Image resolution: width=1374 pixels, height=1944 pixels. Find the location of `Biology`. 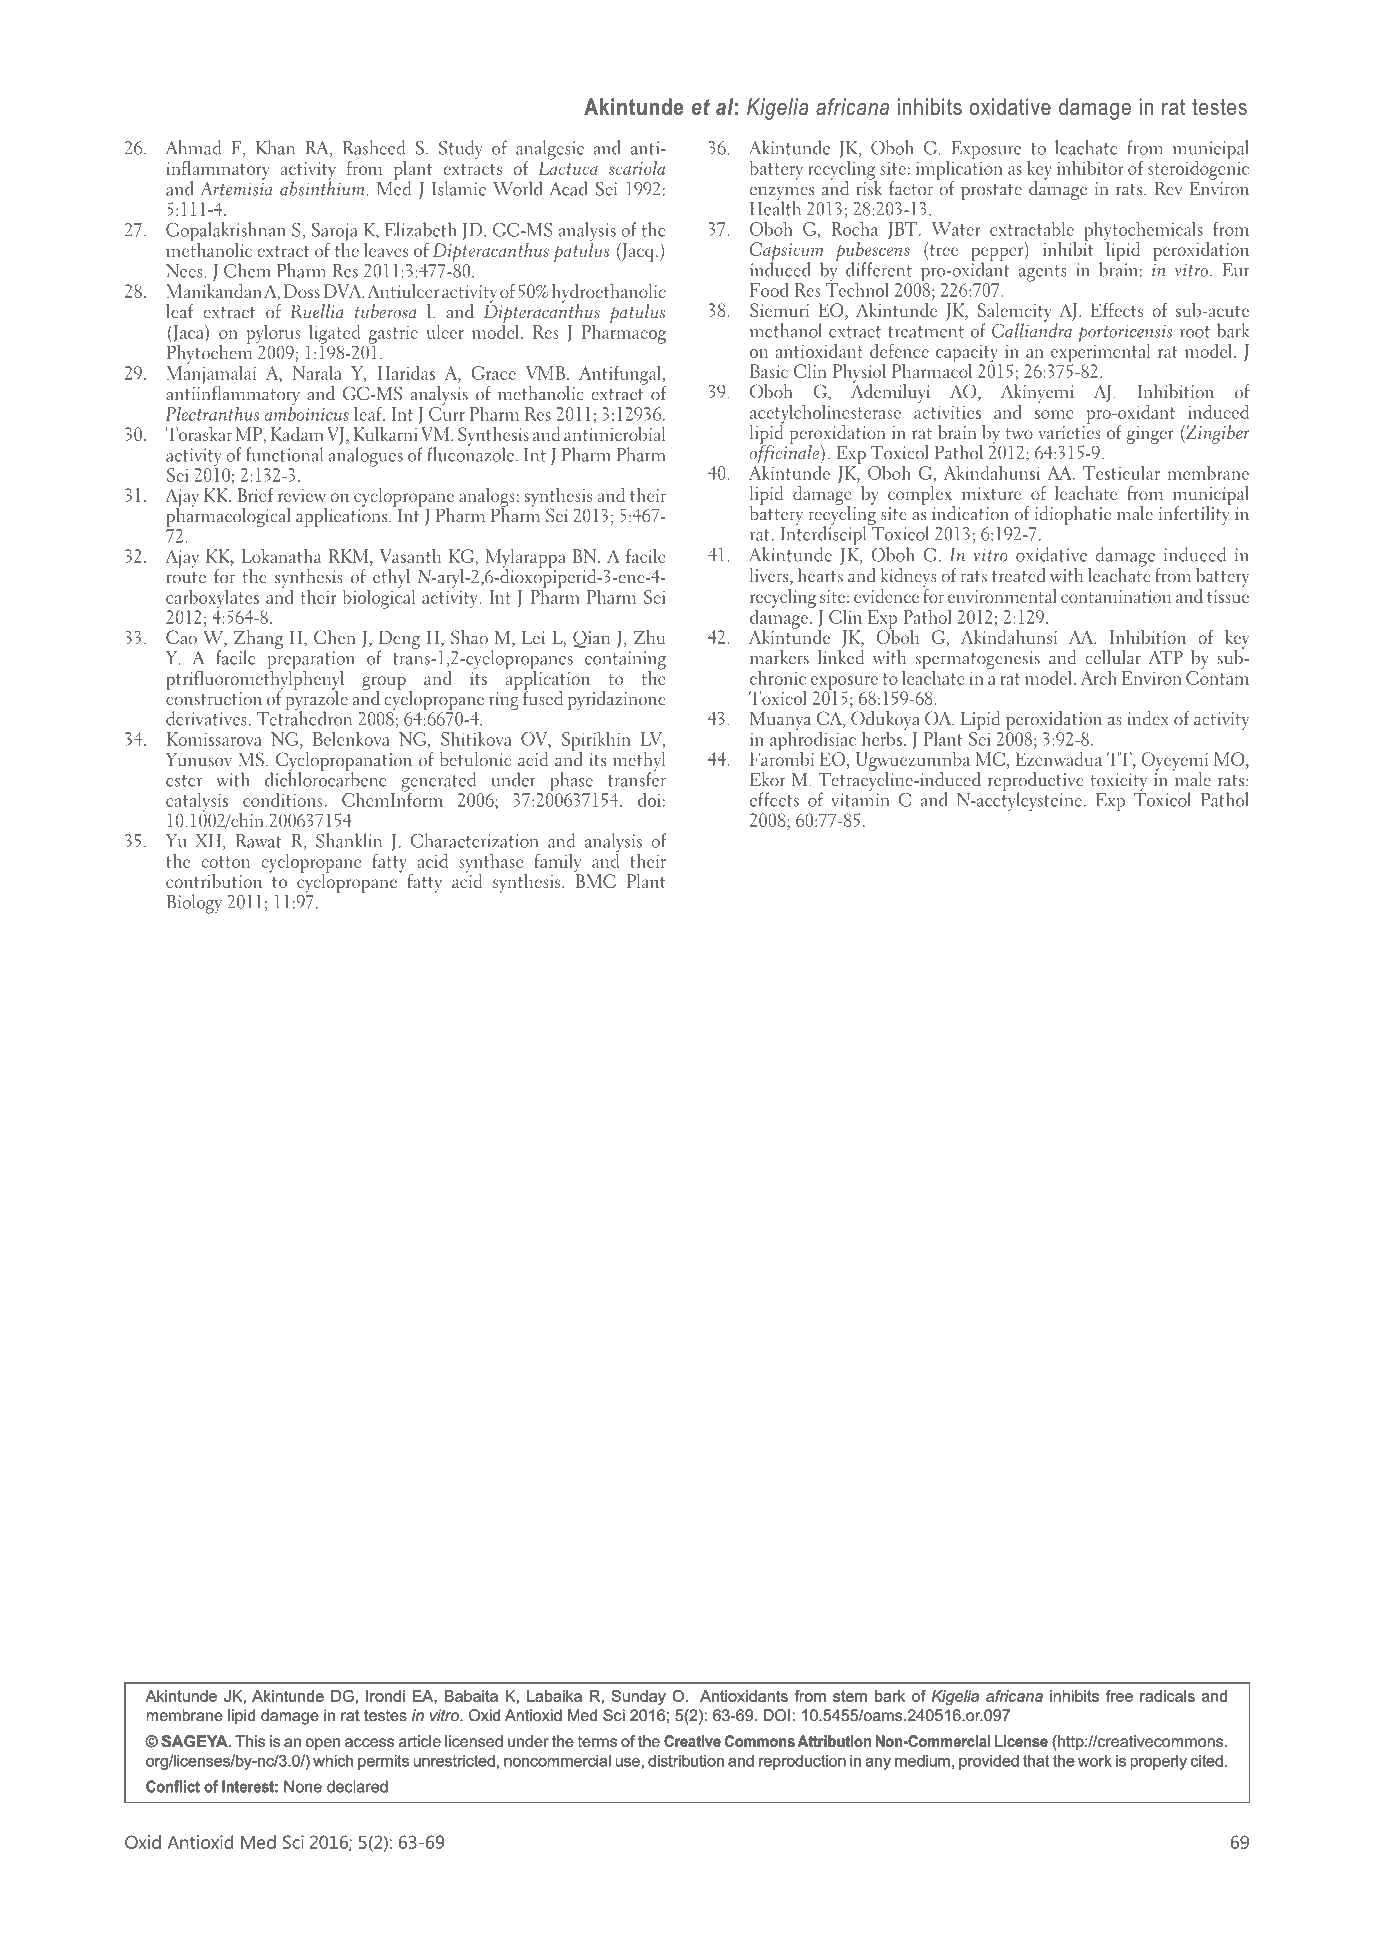

Biology is located at coordinates (194, 904).
